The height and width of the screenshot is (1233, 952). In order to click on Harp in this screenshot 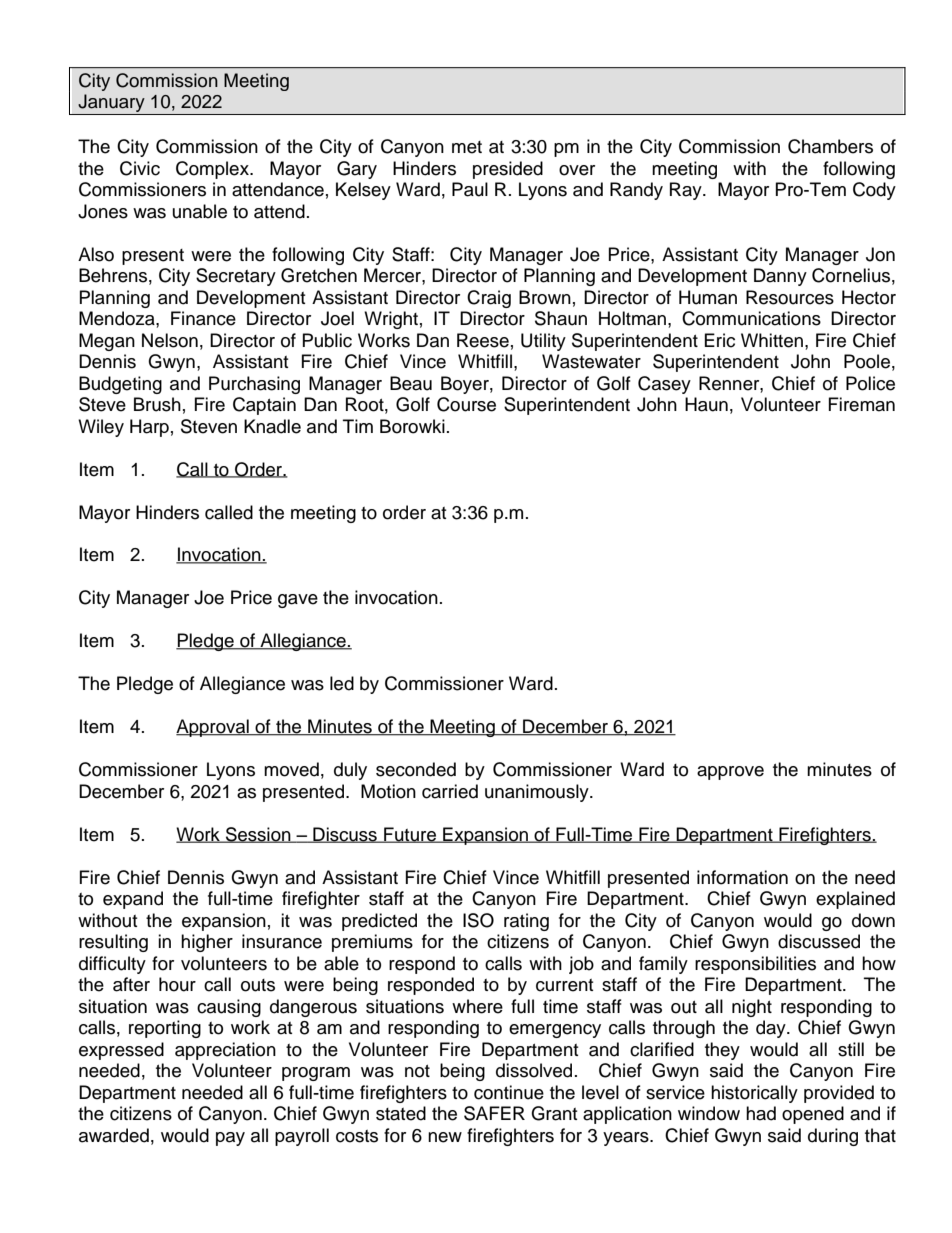, I will do `click(149, 428)`.
